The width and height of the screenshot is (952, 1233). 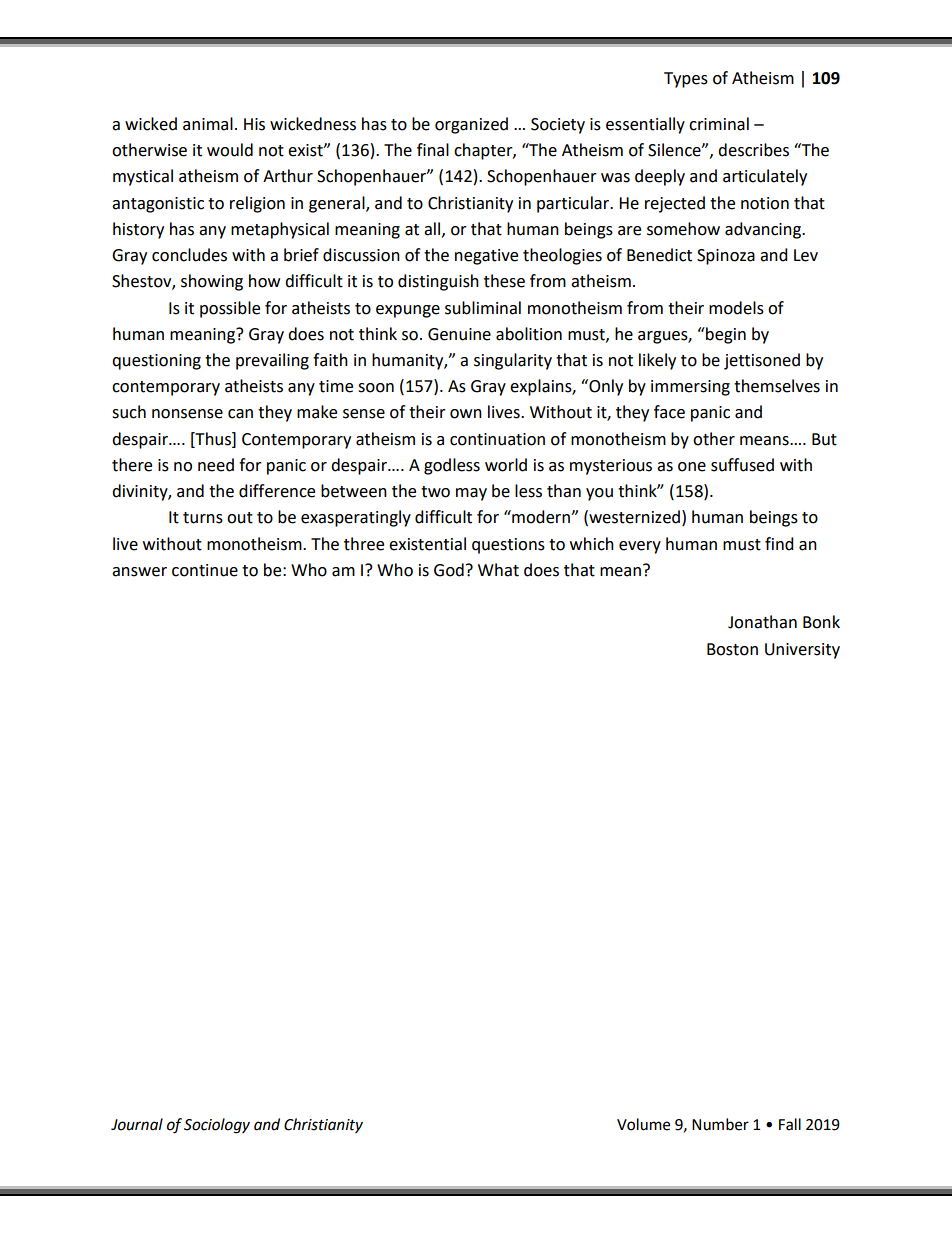 I want to click on continuation, so click(x=497, y=439).
